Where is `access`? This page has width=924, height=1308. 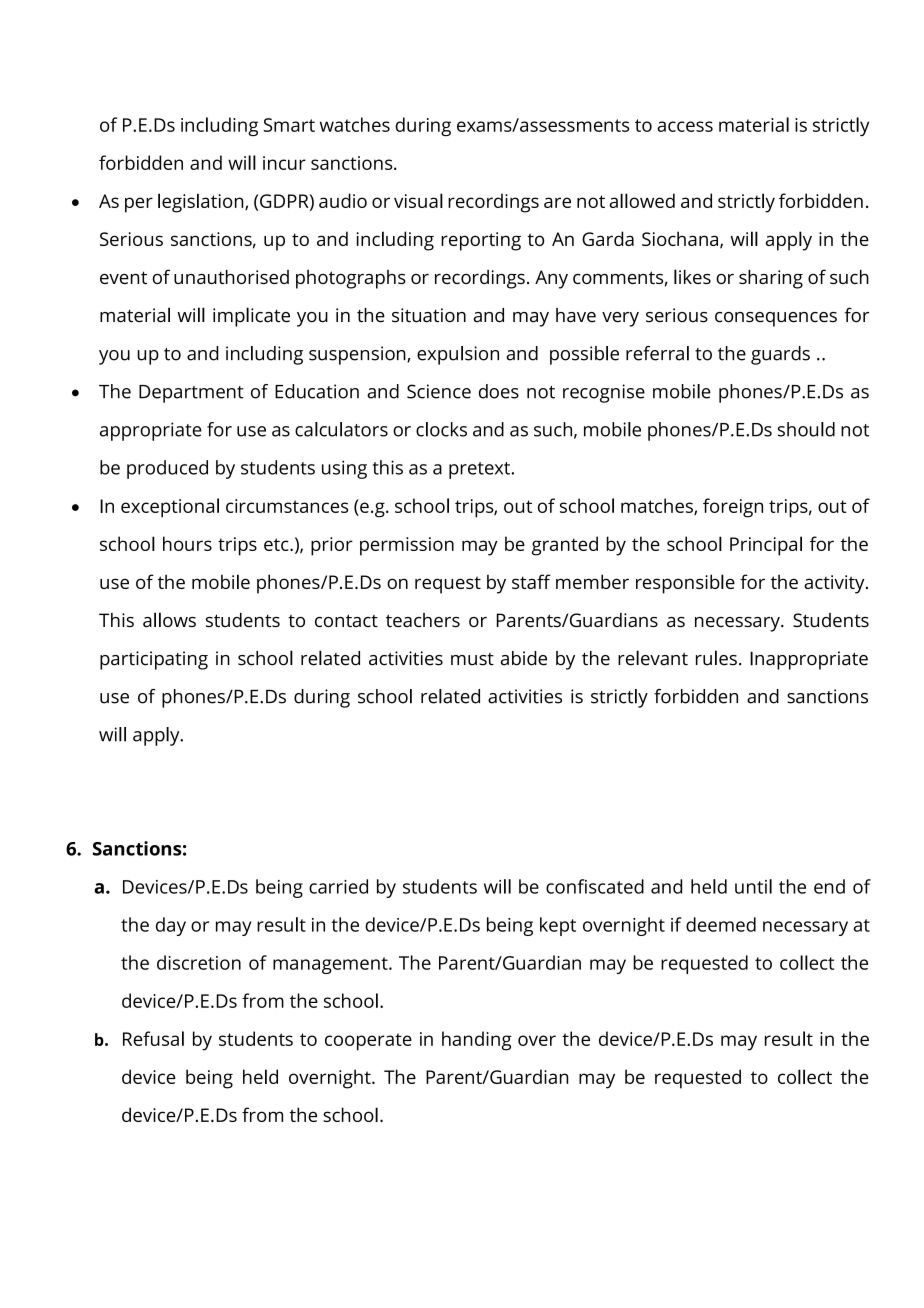
access is located at coordinates (685, 126).
